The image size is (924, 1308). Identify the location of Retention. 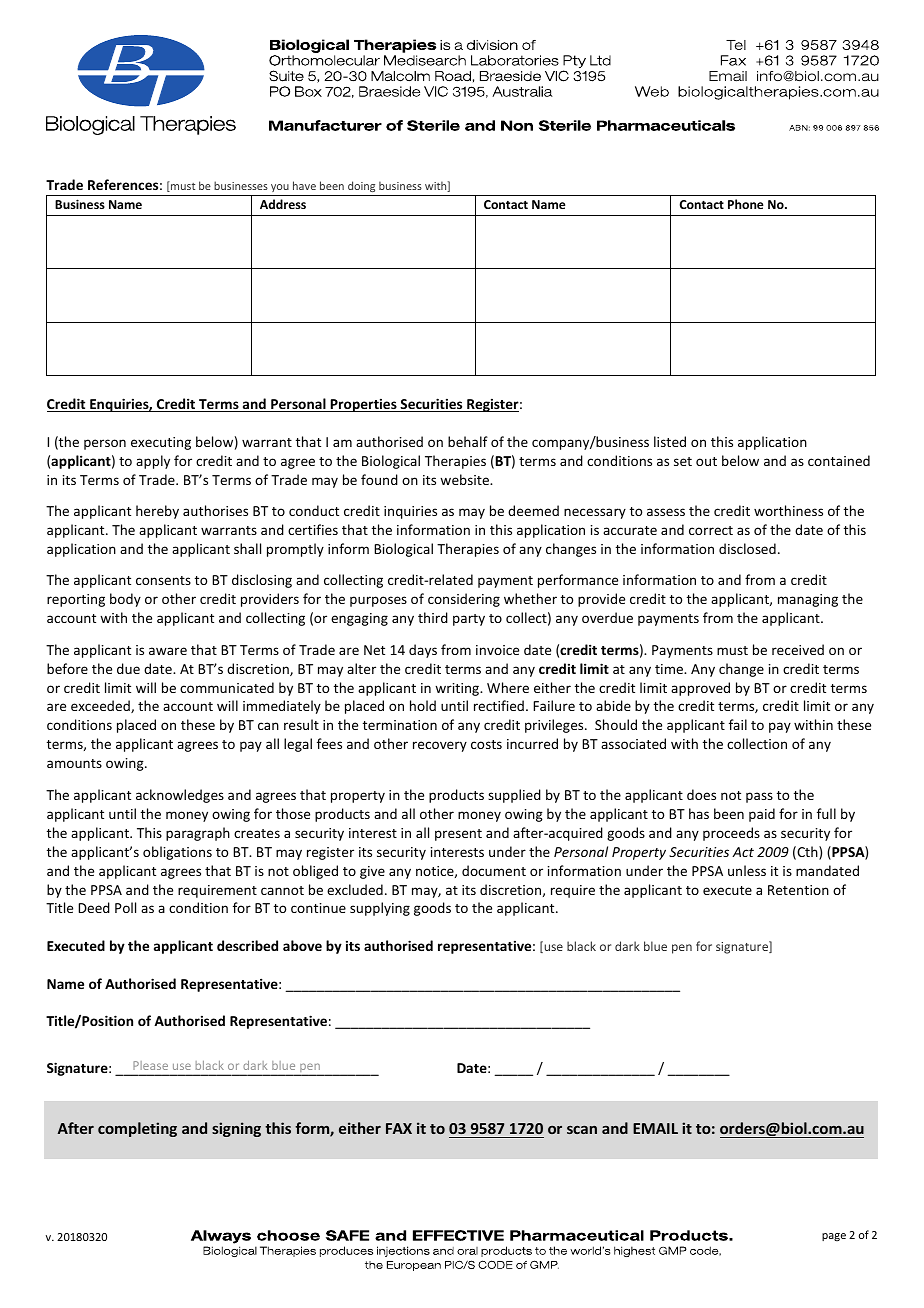
(798, 890).
